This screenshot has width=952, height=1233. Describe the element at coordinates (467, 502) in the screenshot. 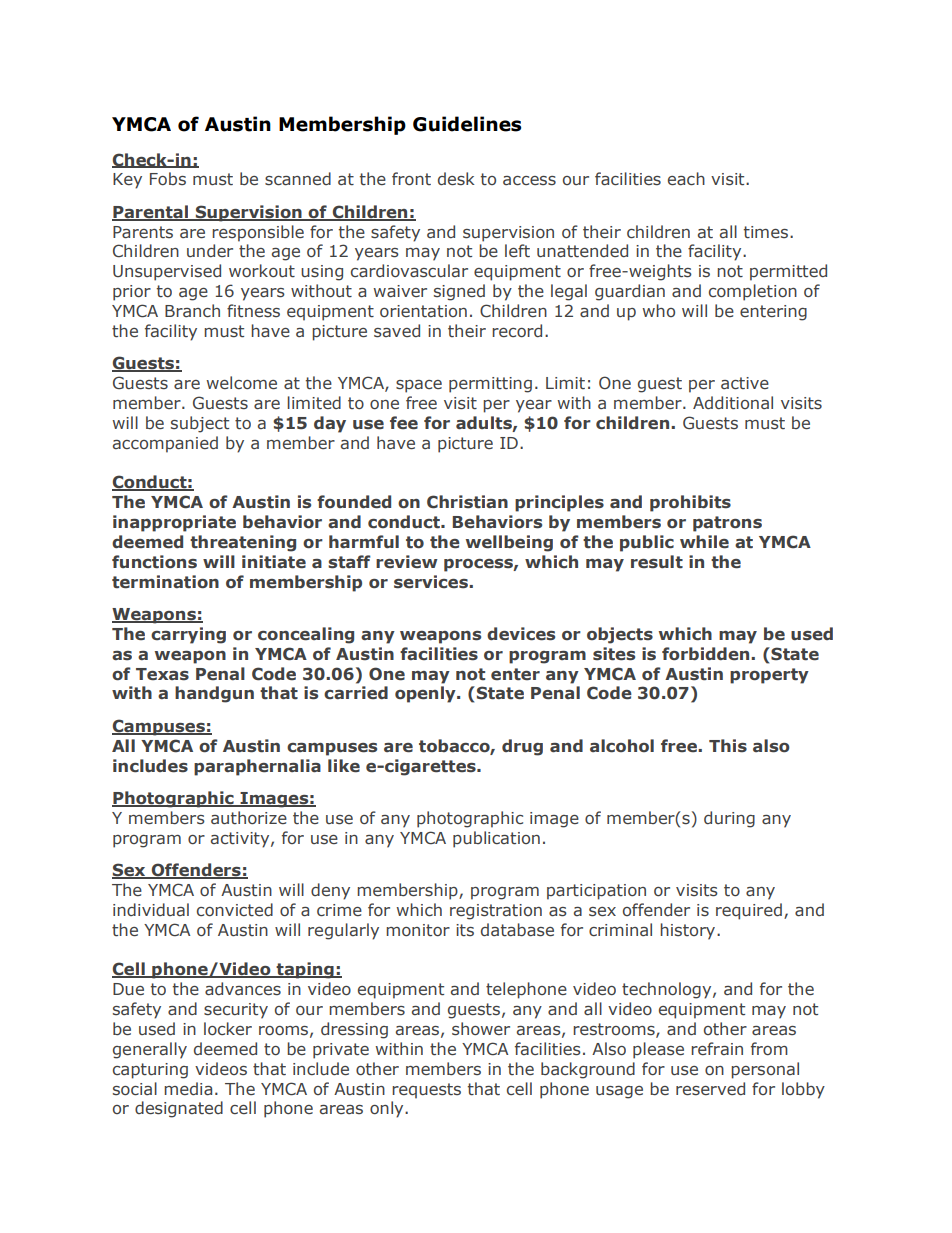

I see `Christian` at that location.
